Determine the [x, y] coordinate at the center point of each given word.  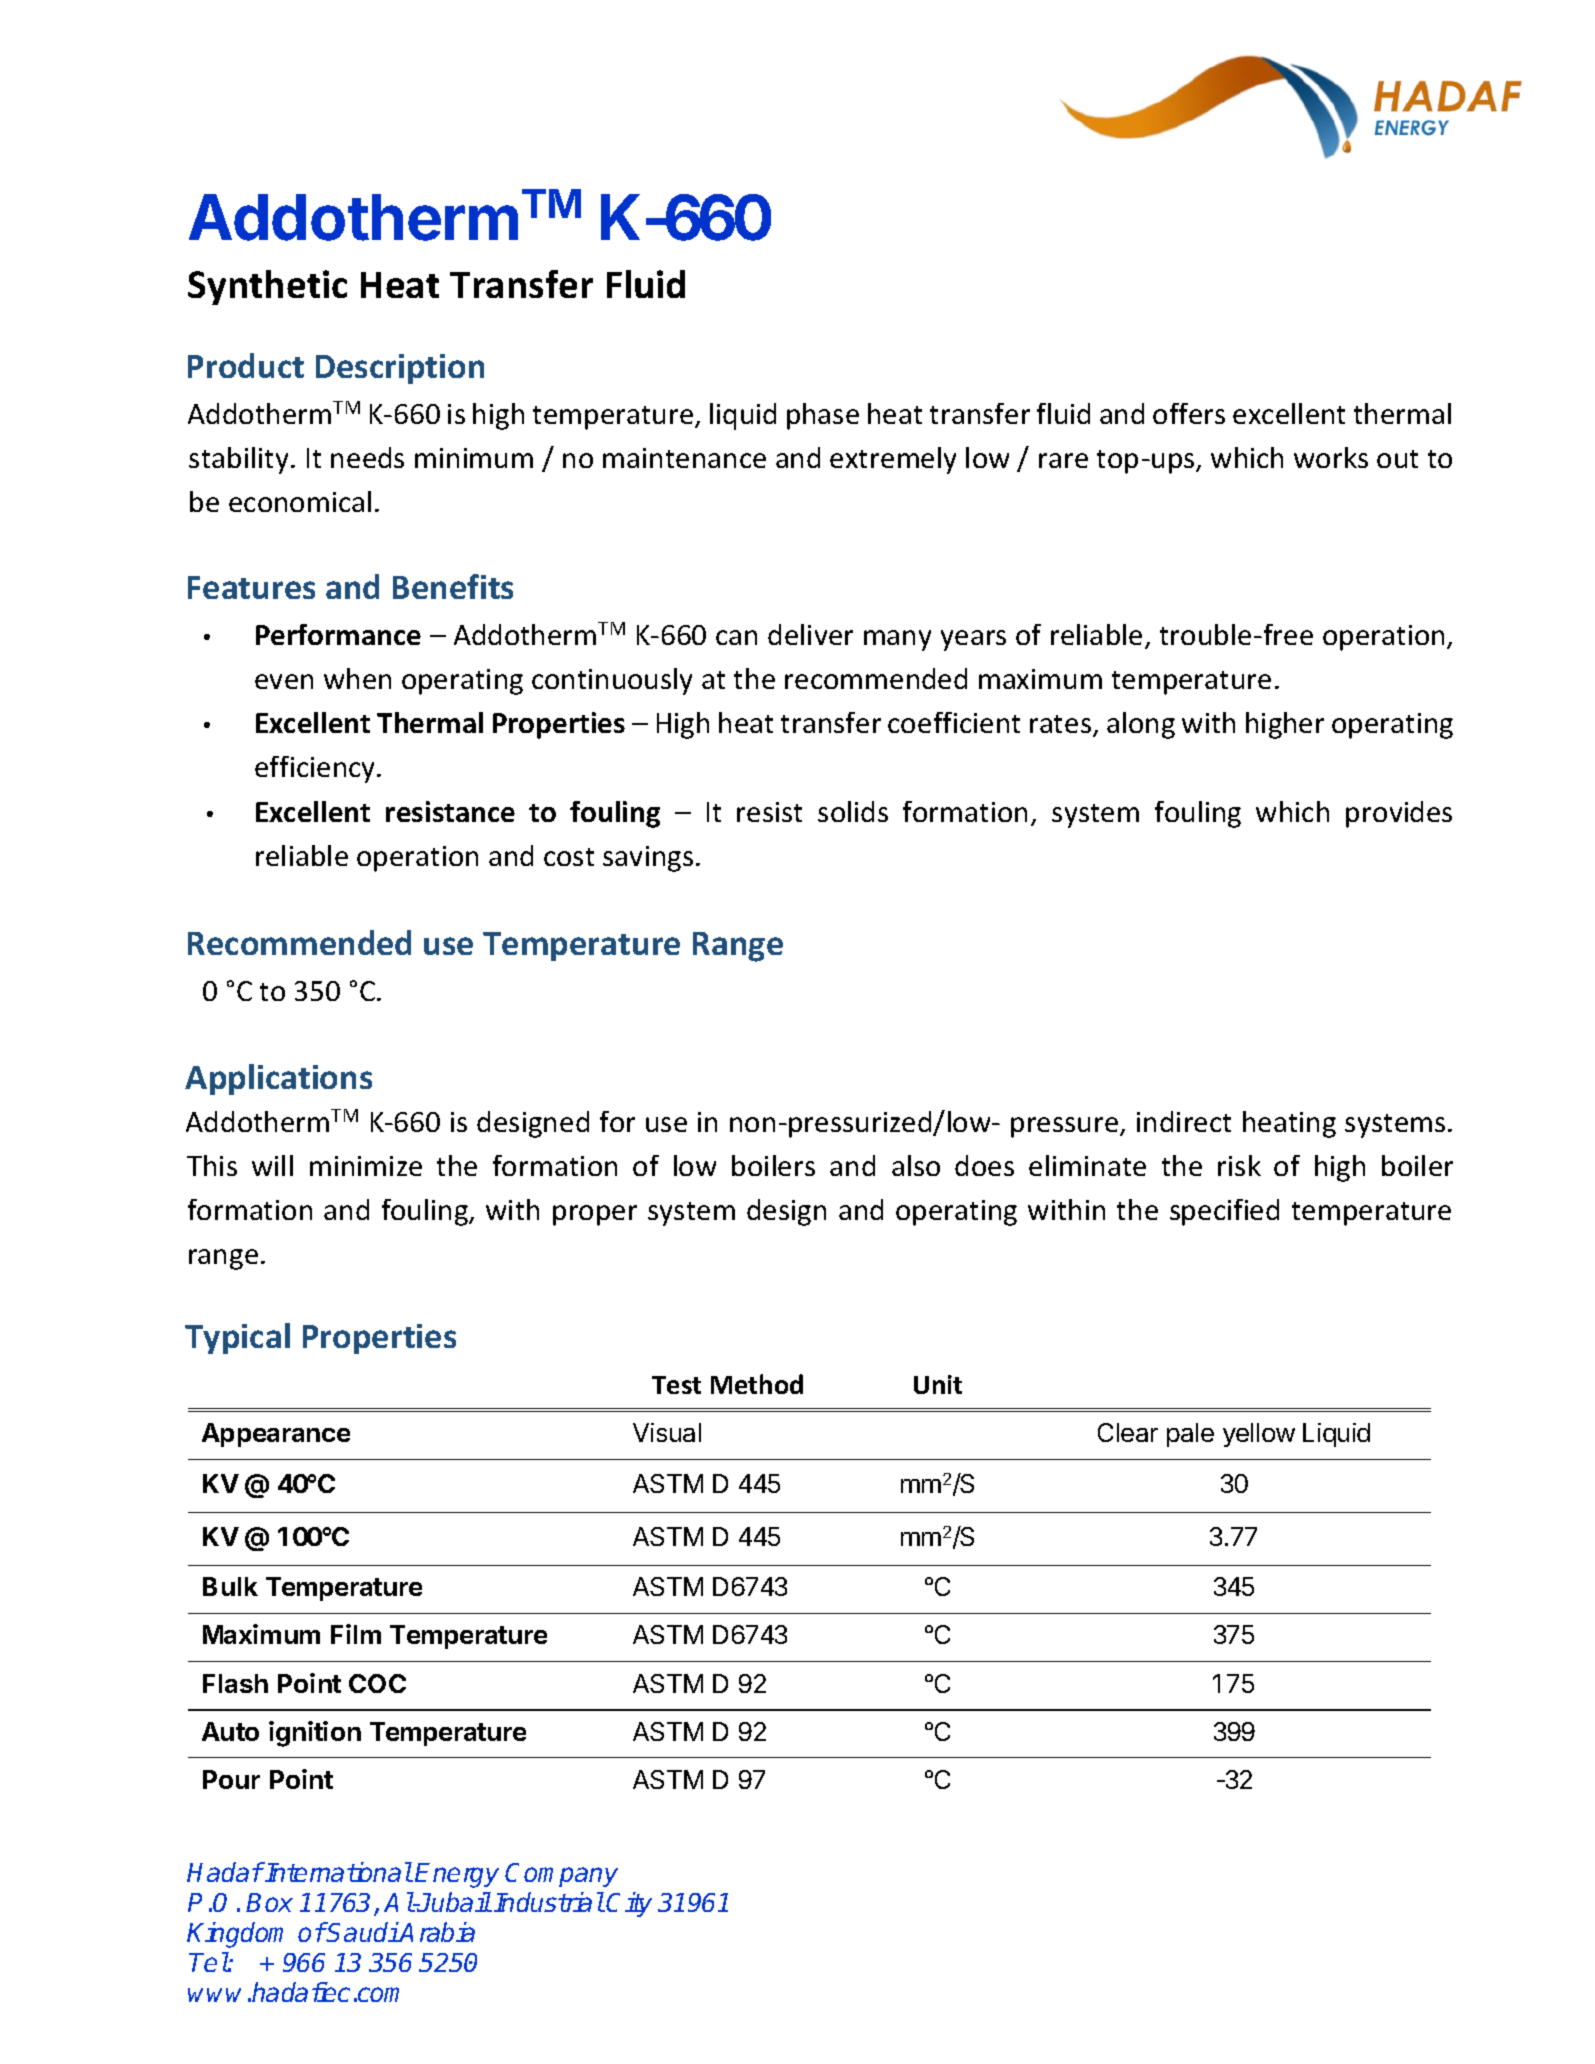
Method [757, 1384]
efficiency [316, 769]
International [338, 1872]
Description [400, 369]
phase [823, 416]
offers [1189, 413]
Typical [237, 1338]
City [629, 1904]
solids [853, 811]
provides [1399, 814]
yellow [1259, 1435]
